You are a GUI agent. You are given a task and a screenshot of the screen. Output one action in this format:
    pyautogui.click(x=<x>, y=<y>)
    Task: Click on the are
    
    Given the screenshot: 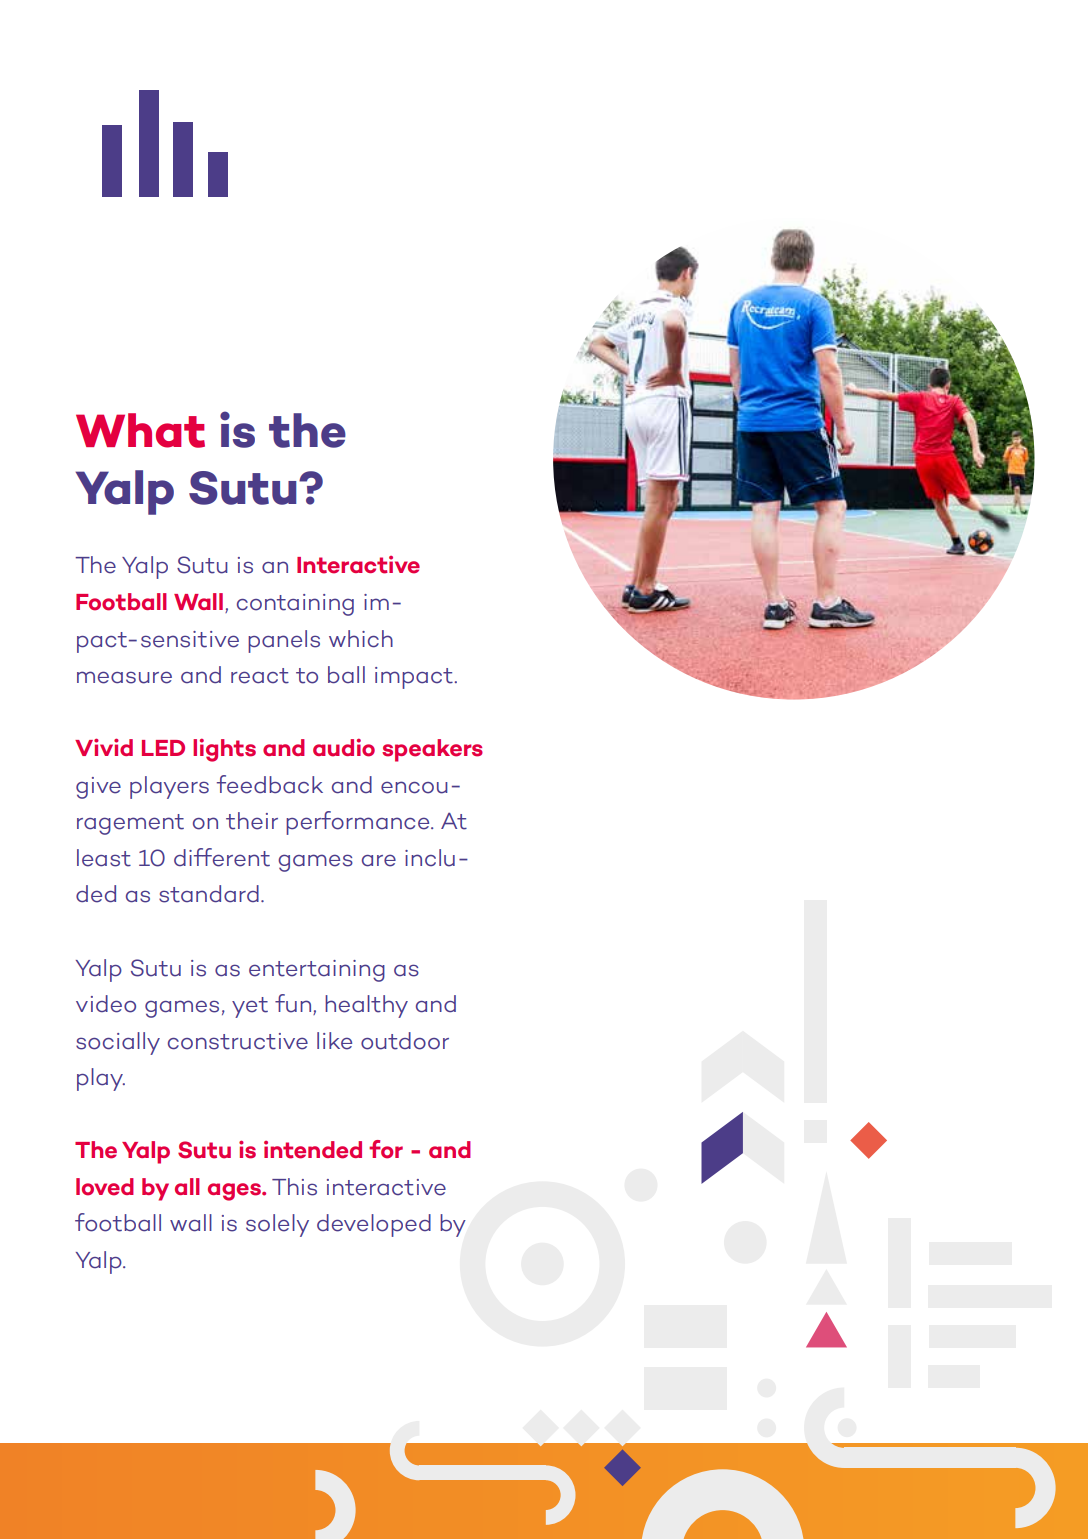 What is the action you would take?
    pyautogui.click(x=379, y=860)
